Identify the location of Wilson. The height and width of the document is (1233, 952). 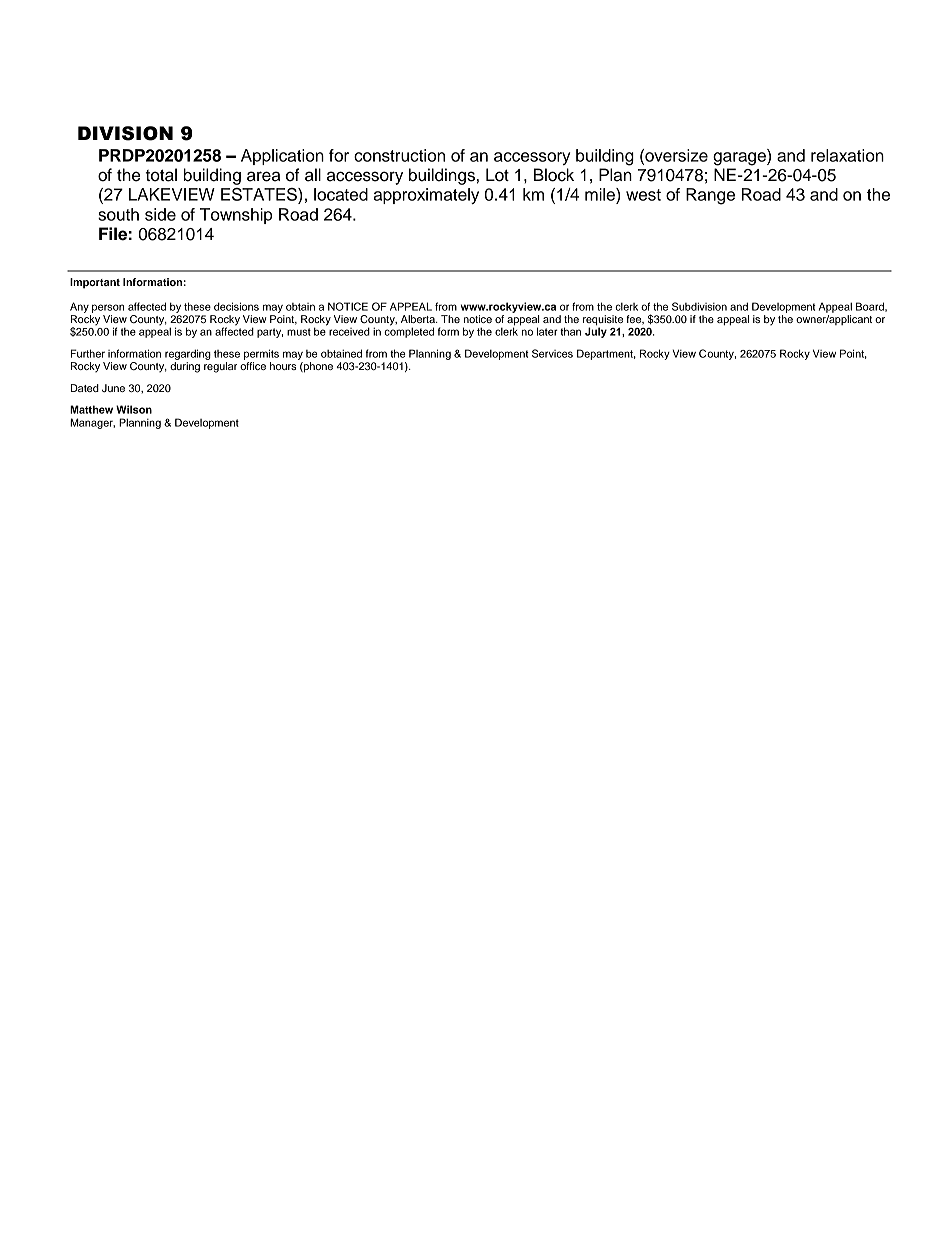
(134, 409).
